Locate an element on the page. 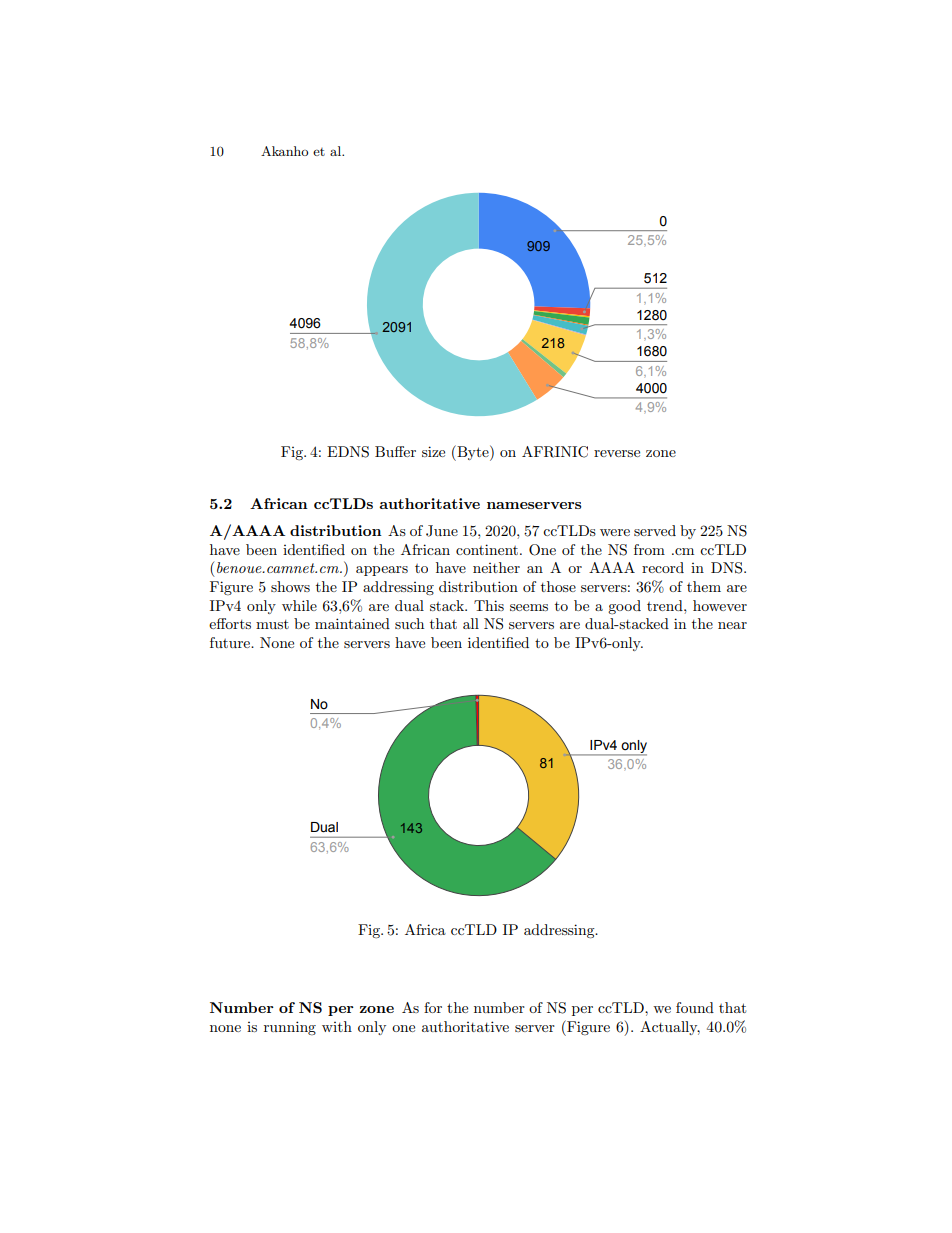 The width and height of the page is (952, 1233). found is located at coordinates (695, 1007).
